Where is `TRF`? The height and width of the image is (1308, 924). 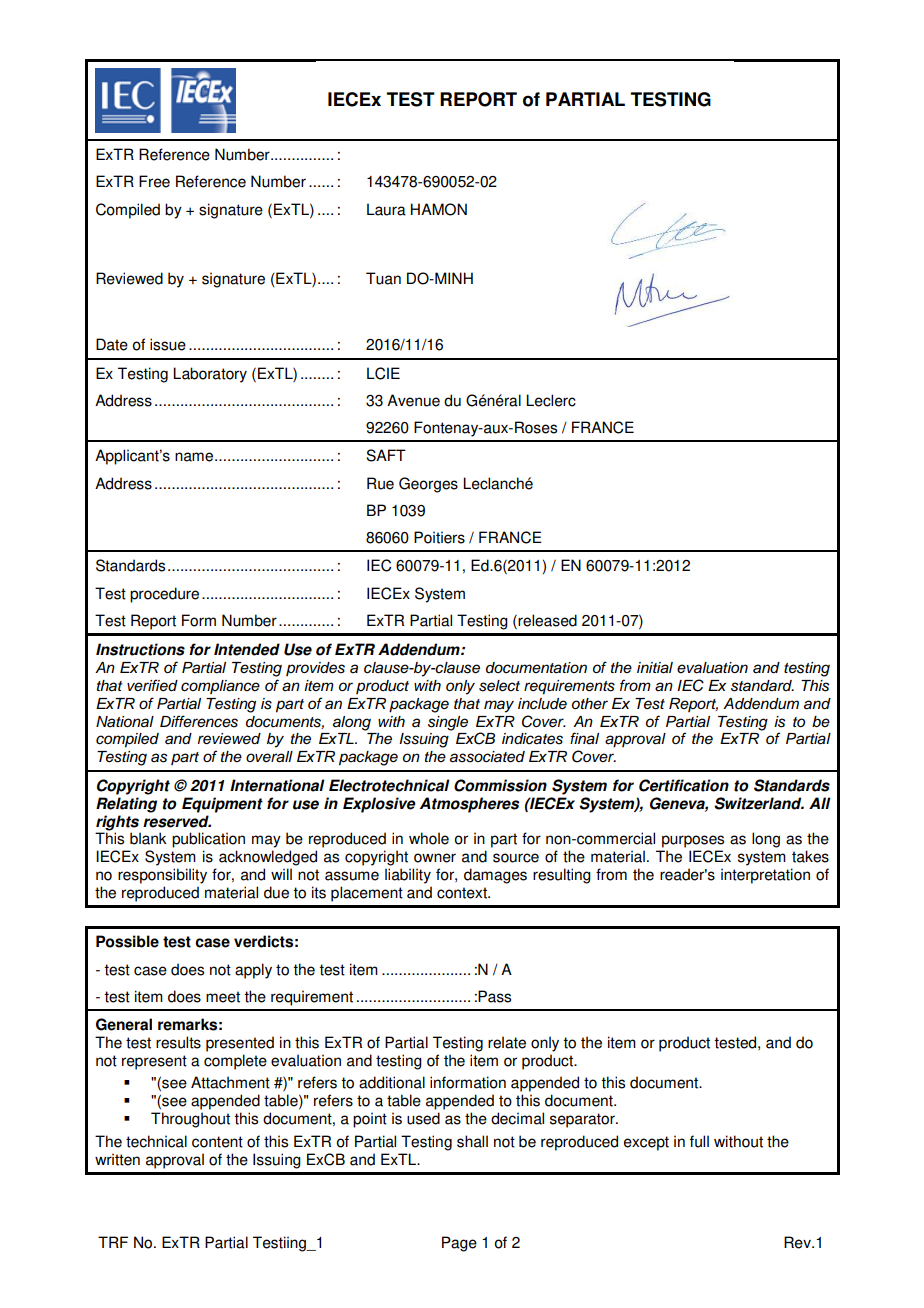
TRF is located at coordinates (113, 1242).
